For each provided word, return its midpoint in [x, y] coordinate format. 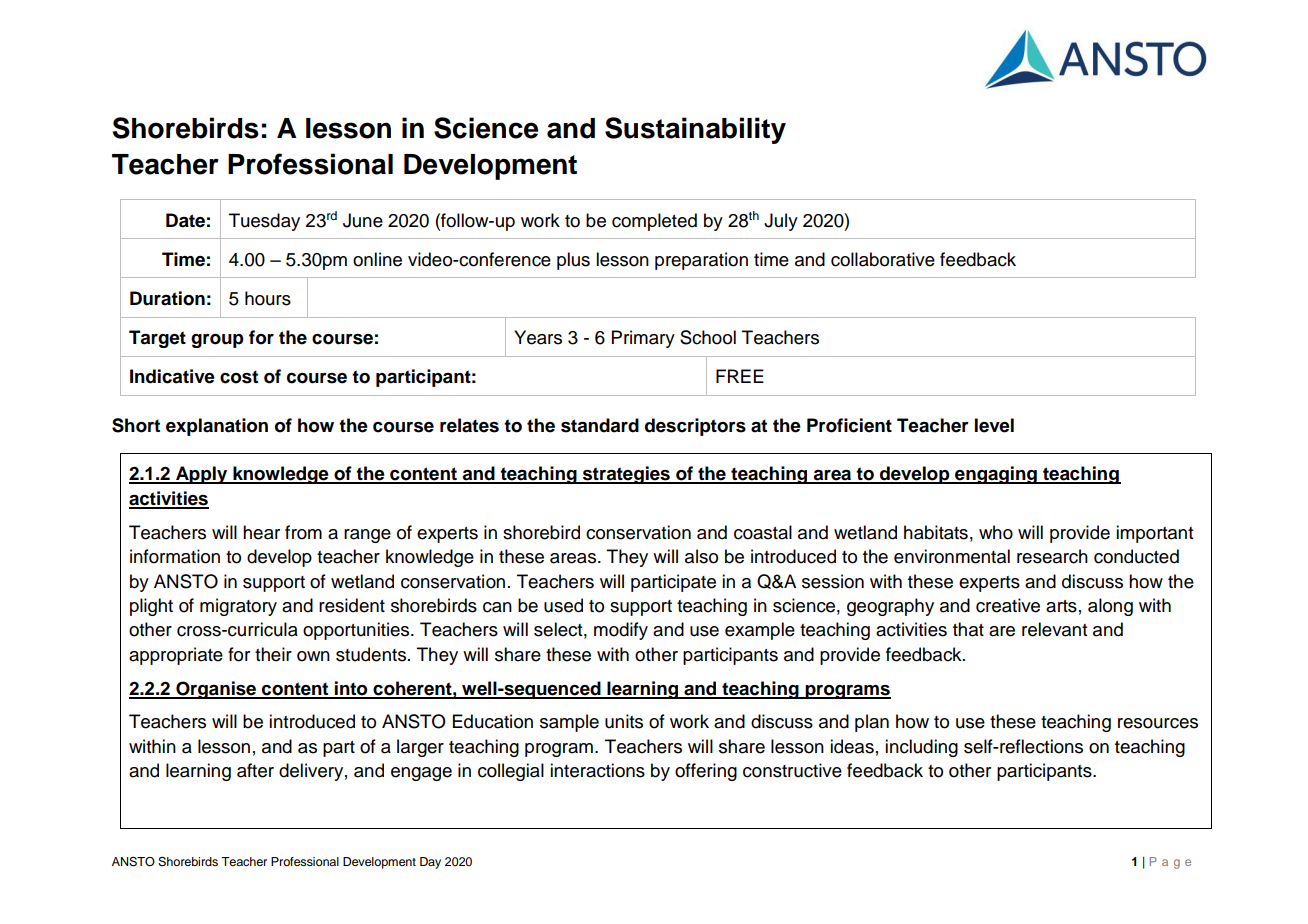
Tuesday [264, 222]
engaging [996, 475]
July [781, 222]
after [255, 770]
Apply [202, 475]
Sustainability [695, 130]
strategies [626, 475]
